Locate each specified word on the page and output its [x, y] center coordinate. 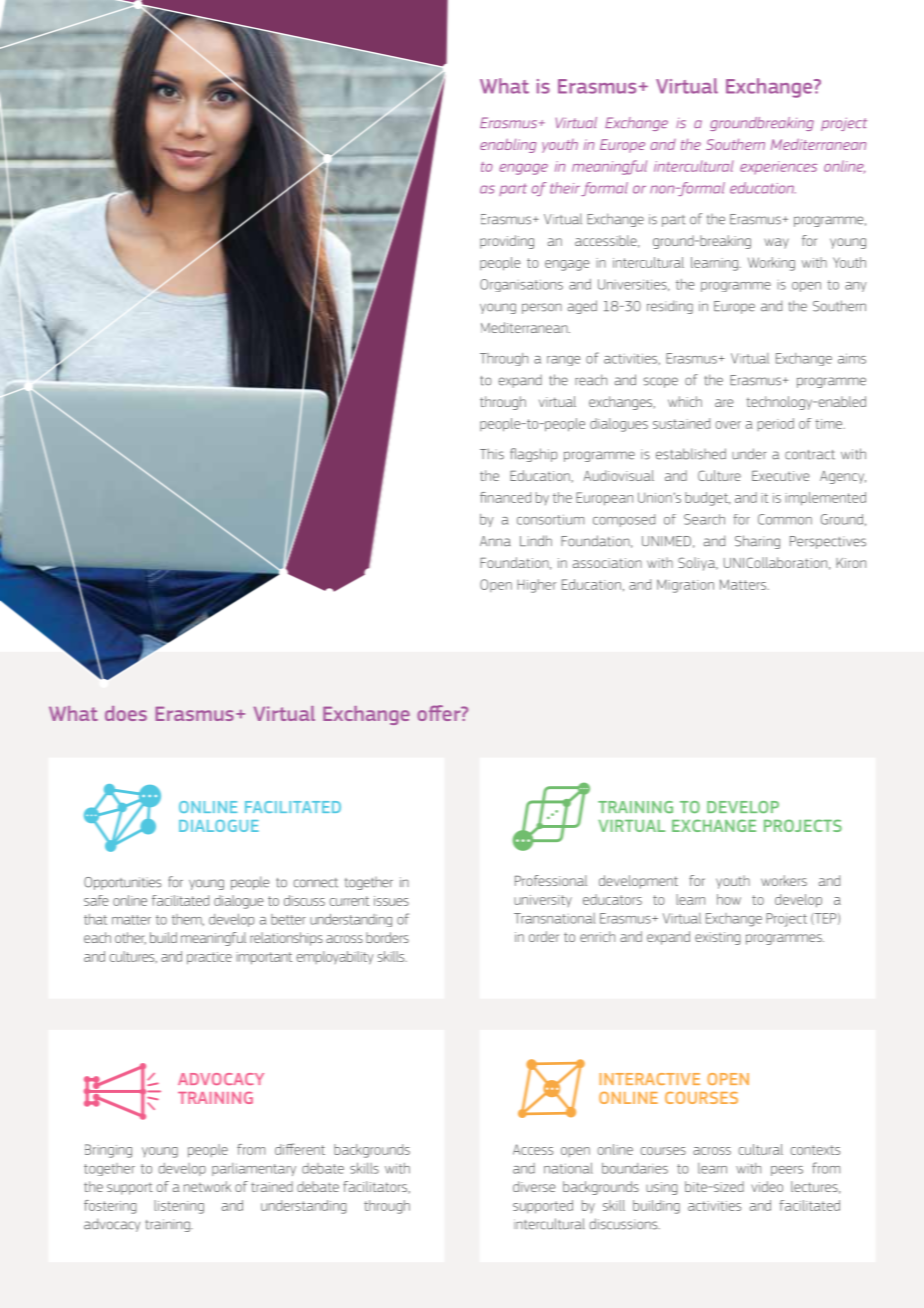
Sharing [757, 542]
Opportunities [122, 883]
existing [718, 938]
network [207, 1186]
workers [784, 880]
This [492, 454]
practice [209, 958]
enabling [508, 146]
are [724, 403]
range [563, 361]
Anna [495, 541]
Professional [551, 880]
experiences [778, 167]
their [565, 188]
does [126, 713]
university [543, 901]
